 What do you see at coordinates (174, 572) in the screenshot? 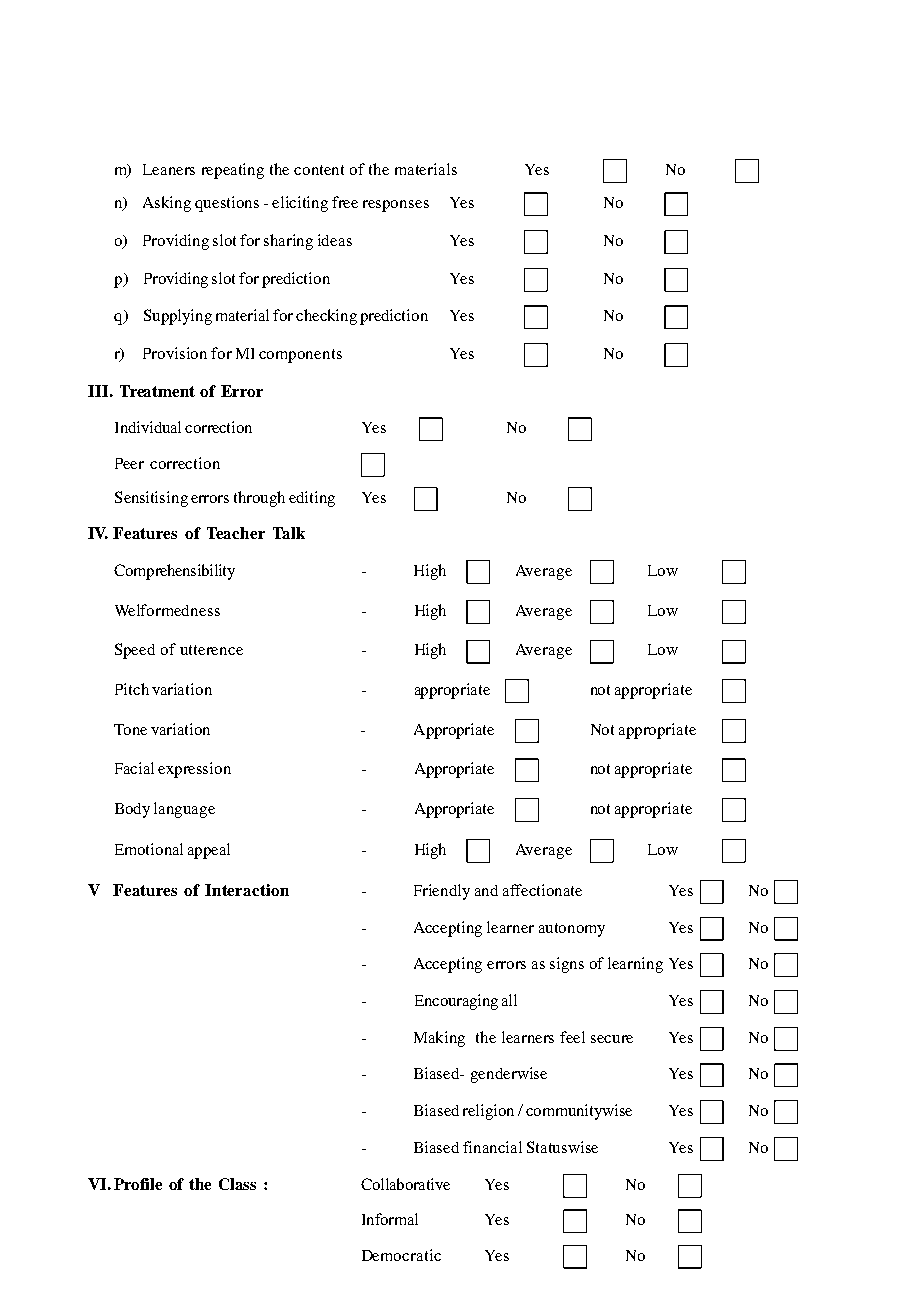
I see `Comprehensibility` at bounding box center [174, 572].
